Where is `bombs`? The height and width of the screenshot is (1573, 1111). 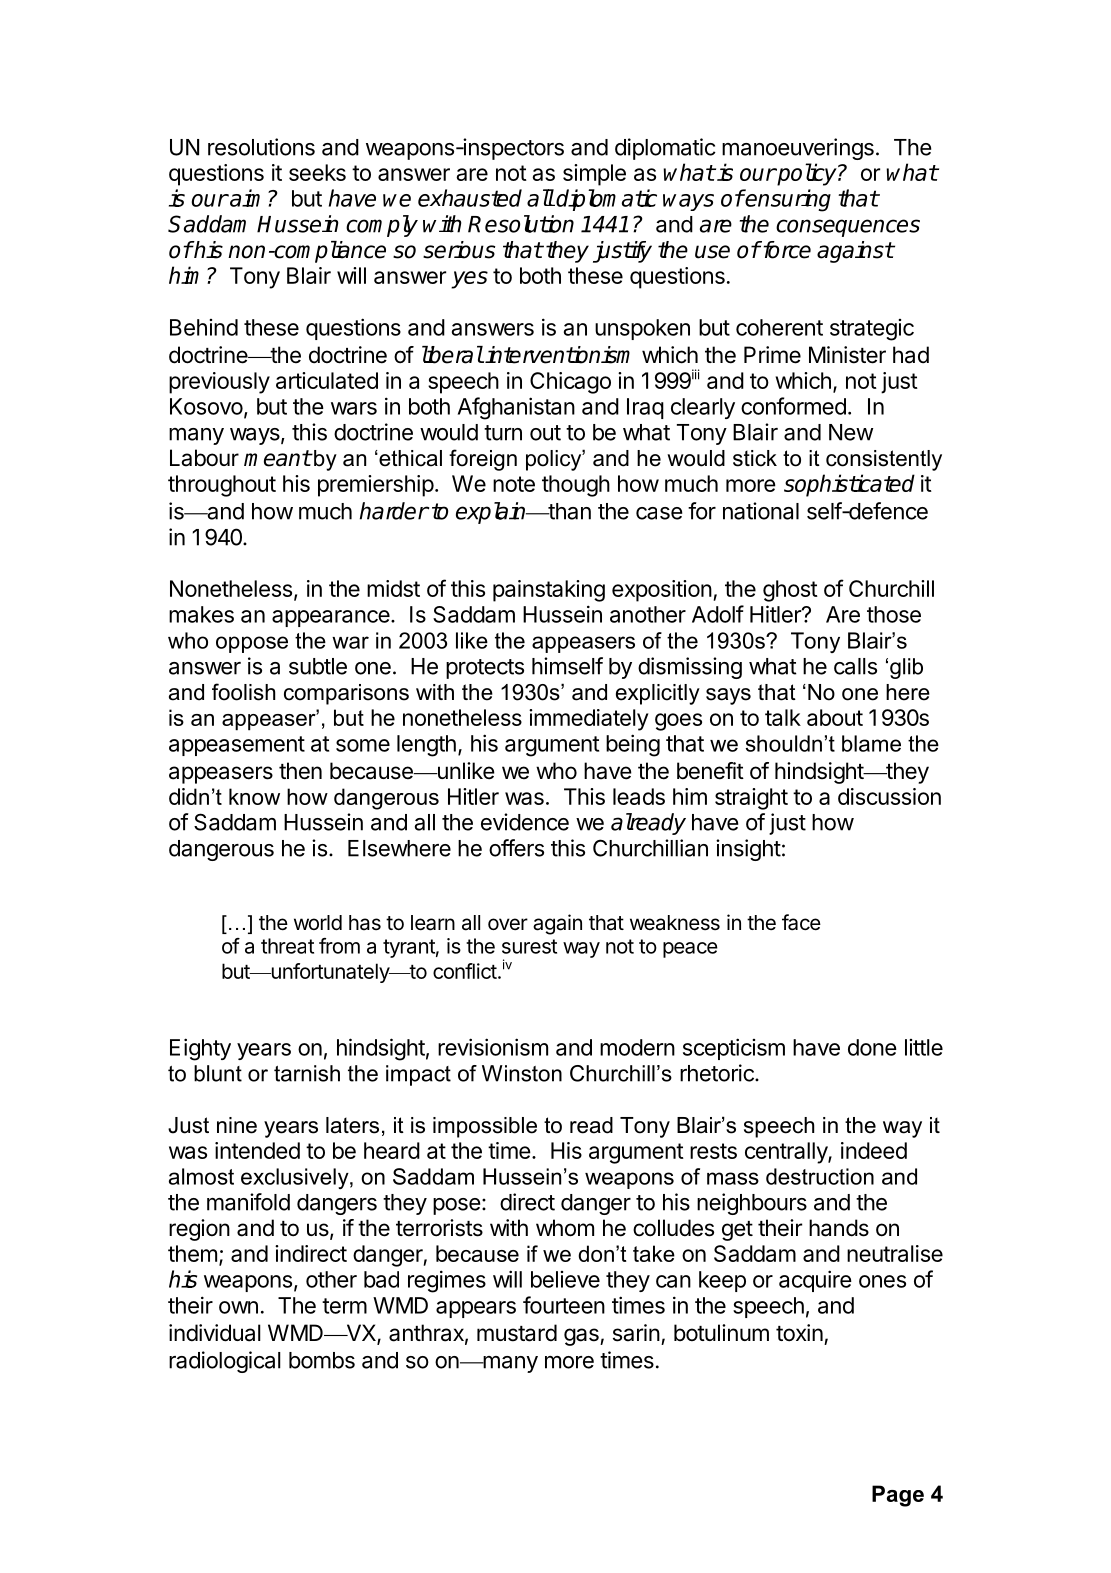
bombs is located at coordinates (322, 1360).
